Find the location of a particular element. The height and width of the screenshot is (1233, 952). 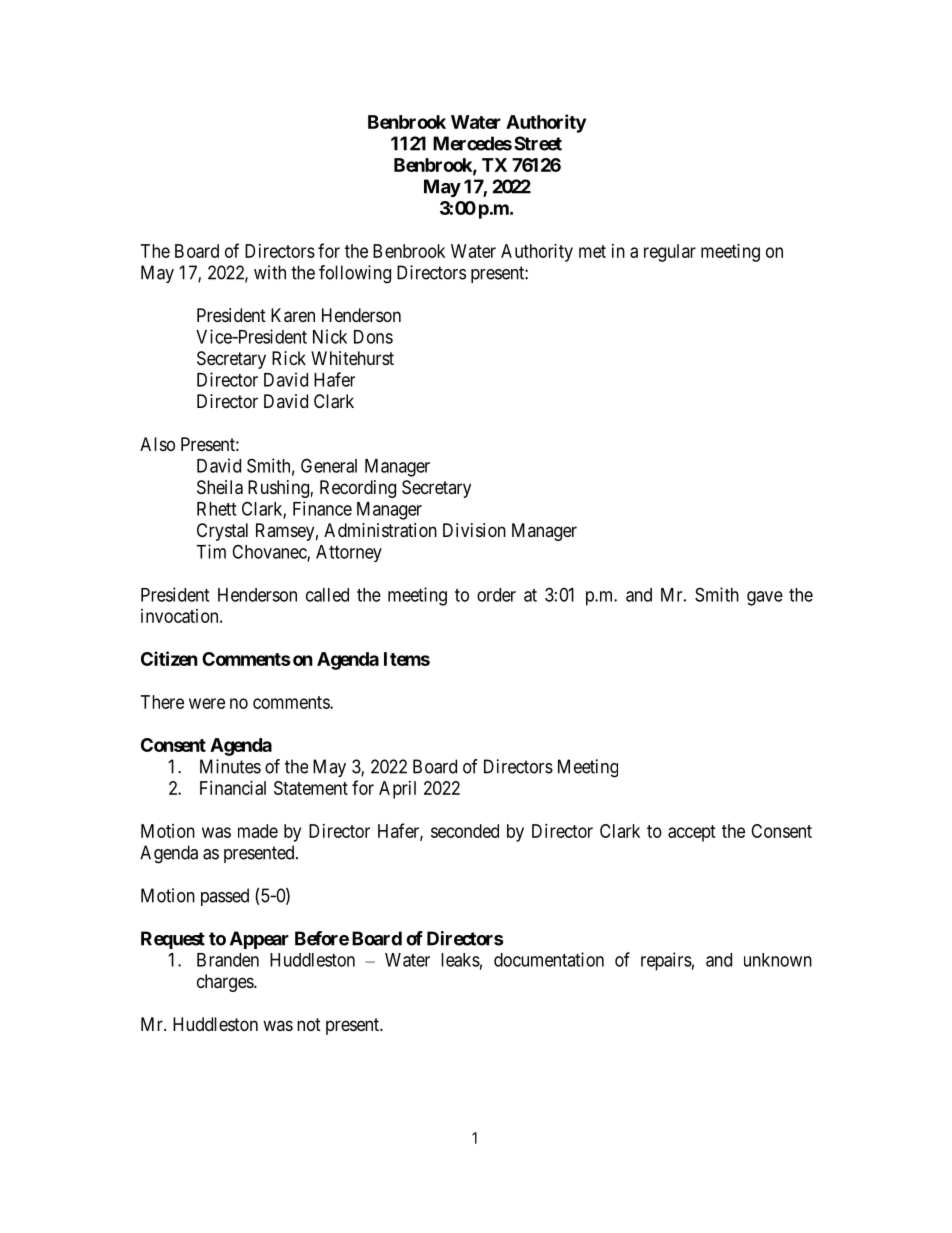

with is located at coordinates (270, 272).
